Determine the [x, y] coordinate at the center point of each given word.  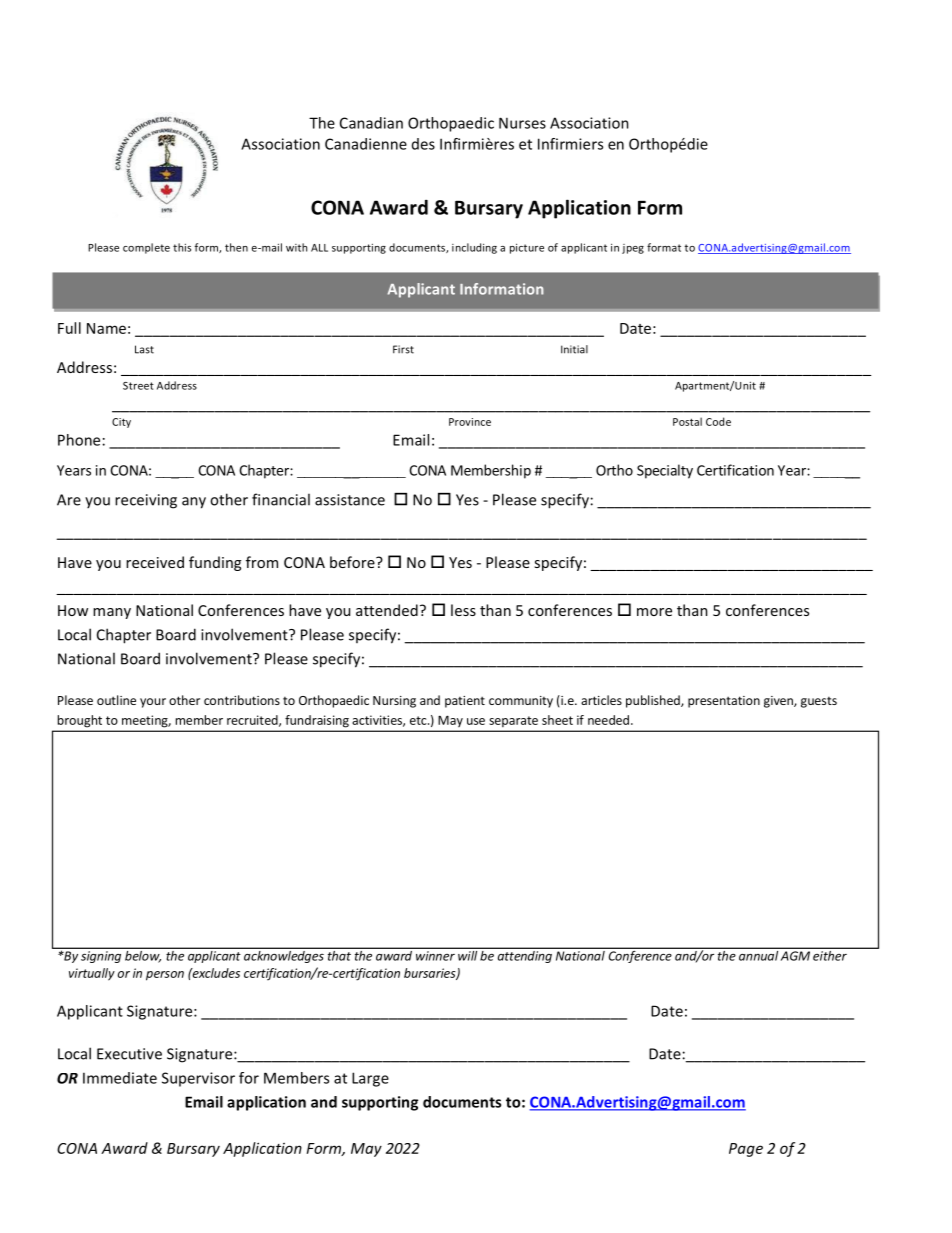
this [182, 247]
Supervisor [198, 1079]
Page [746, 1150]
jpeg [633, 249]
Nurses [522, 123]
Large [370, 1079]
